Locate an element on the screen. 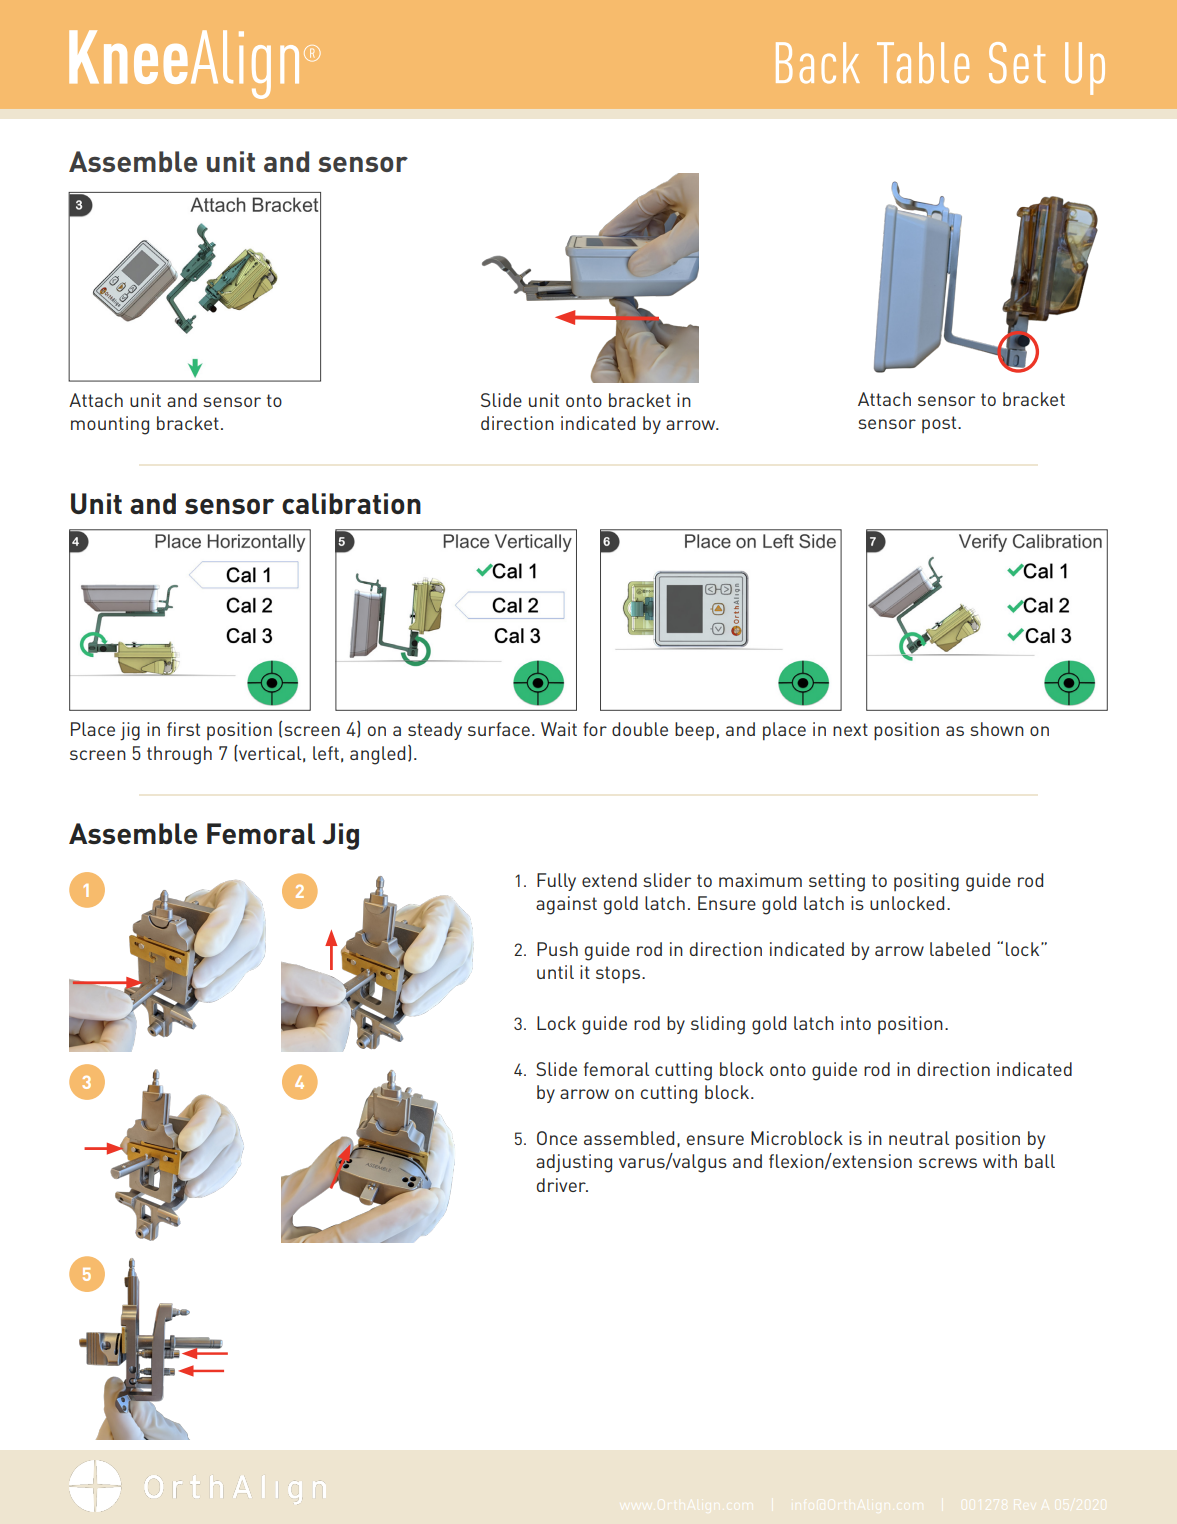  adjusting is located at coordinates (574, 1163).
